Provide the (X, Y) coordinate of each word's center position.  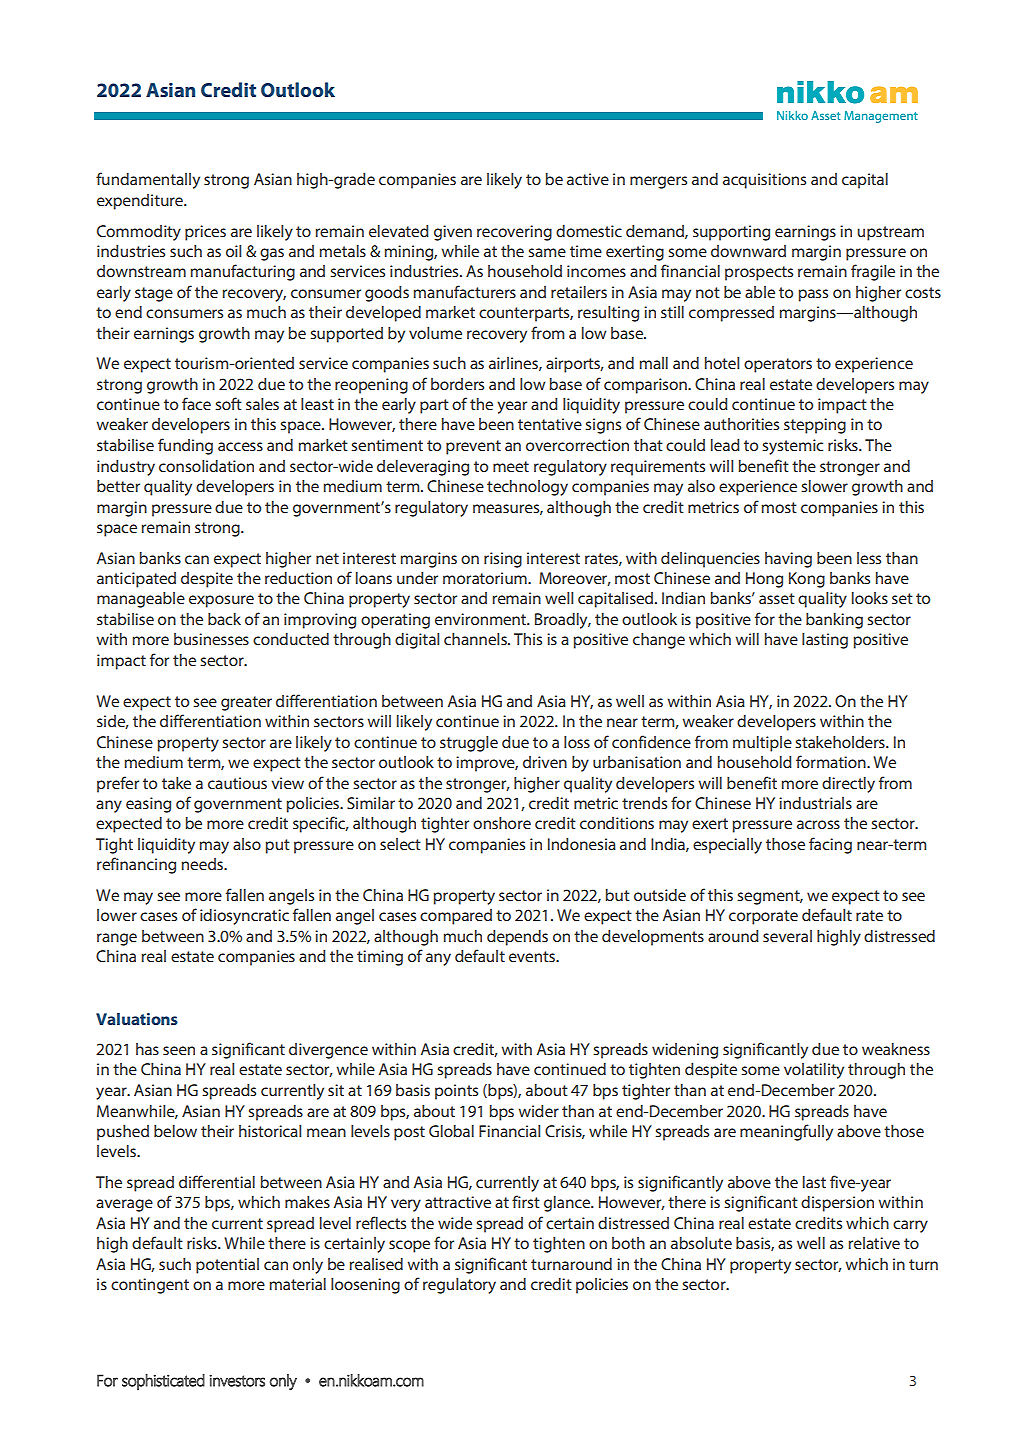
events (533, 956)
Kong (807, 580)
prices (205, 233)
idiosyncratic (244, 917)
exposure (221, 601)
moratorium (486, 578)
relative (874, 1243)
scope (409, 1246)
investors (237, 1380)
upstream (890, 233)
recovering (514, 233)
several (787, 936)
